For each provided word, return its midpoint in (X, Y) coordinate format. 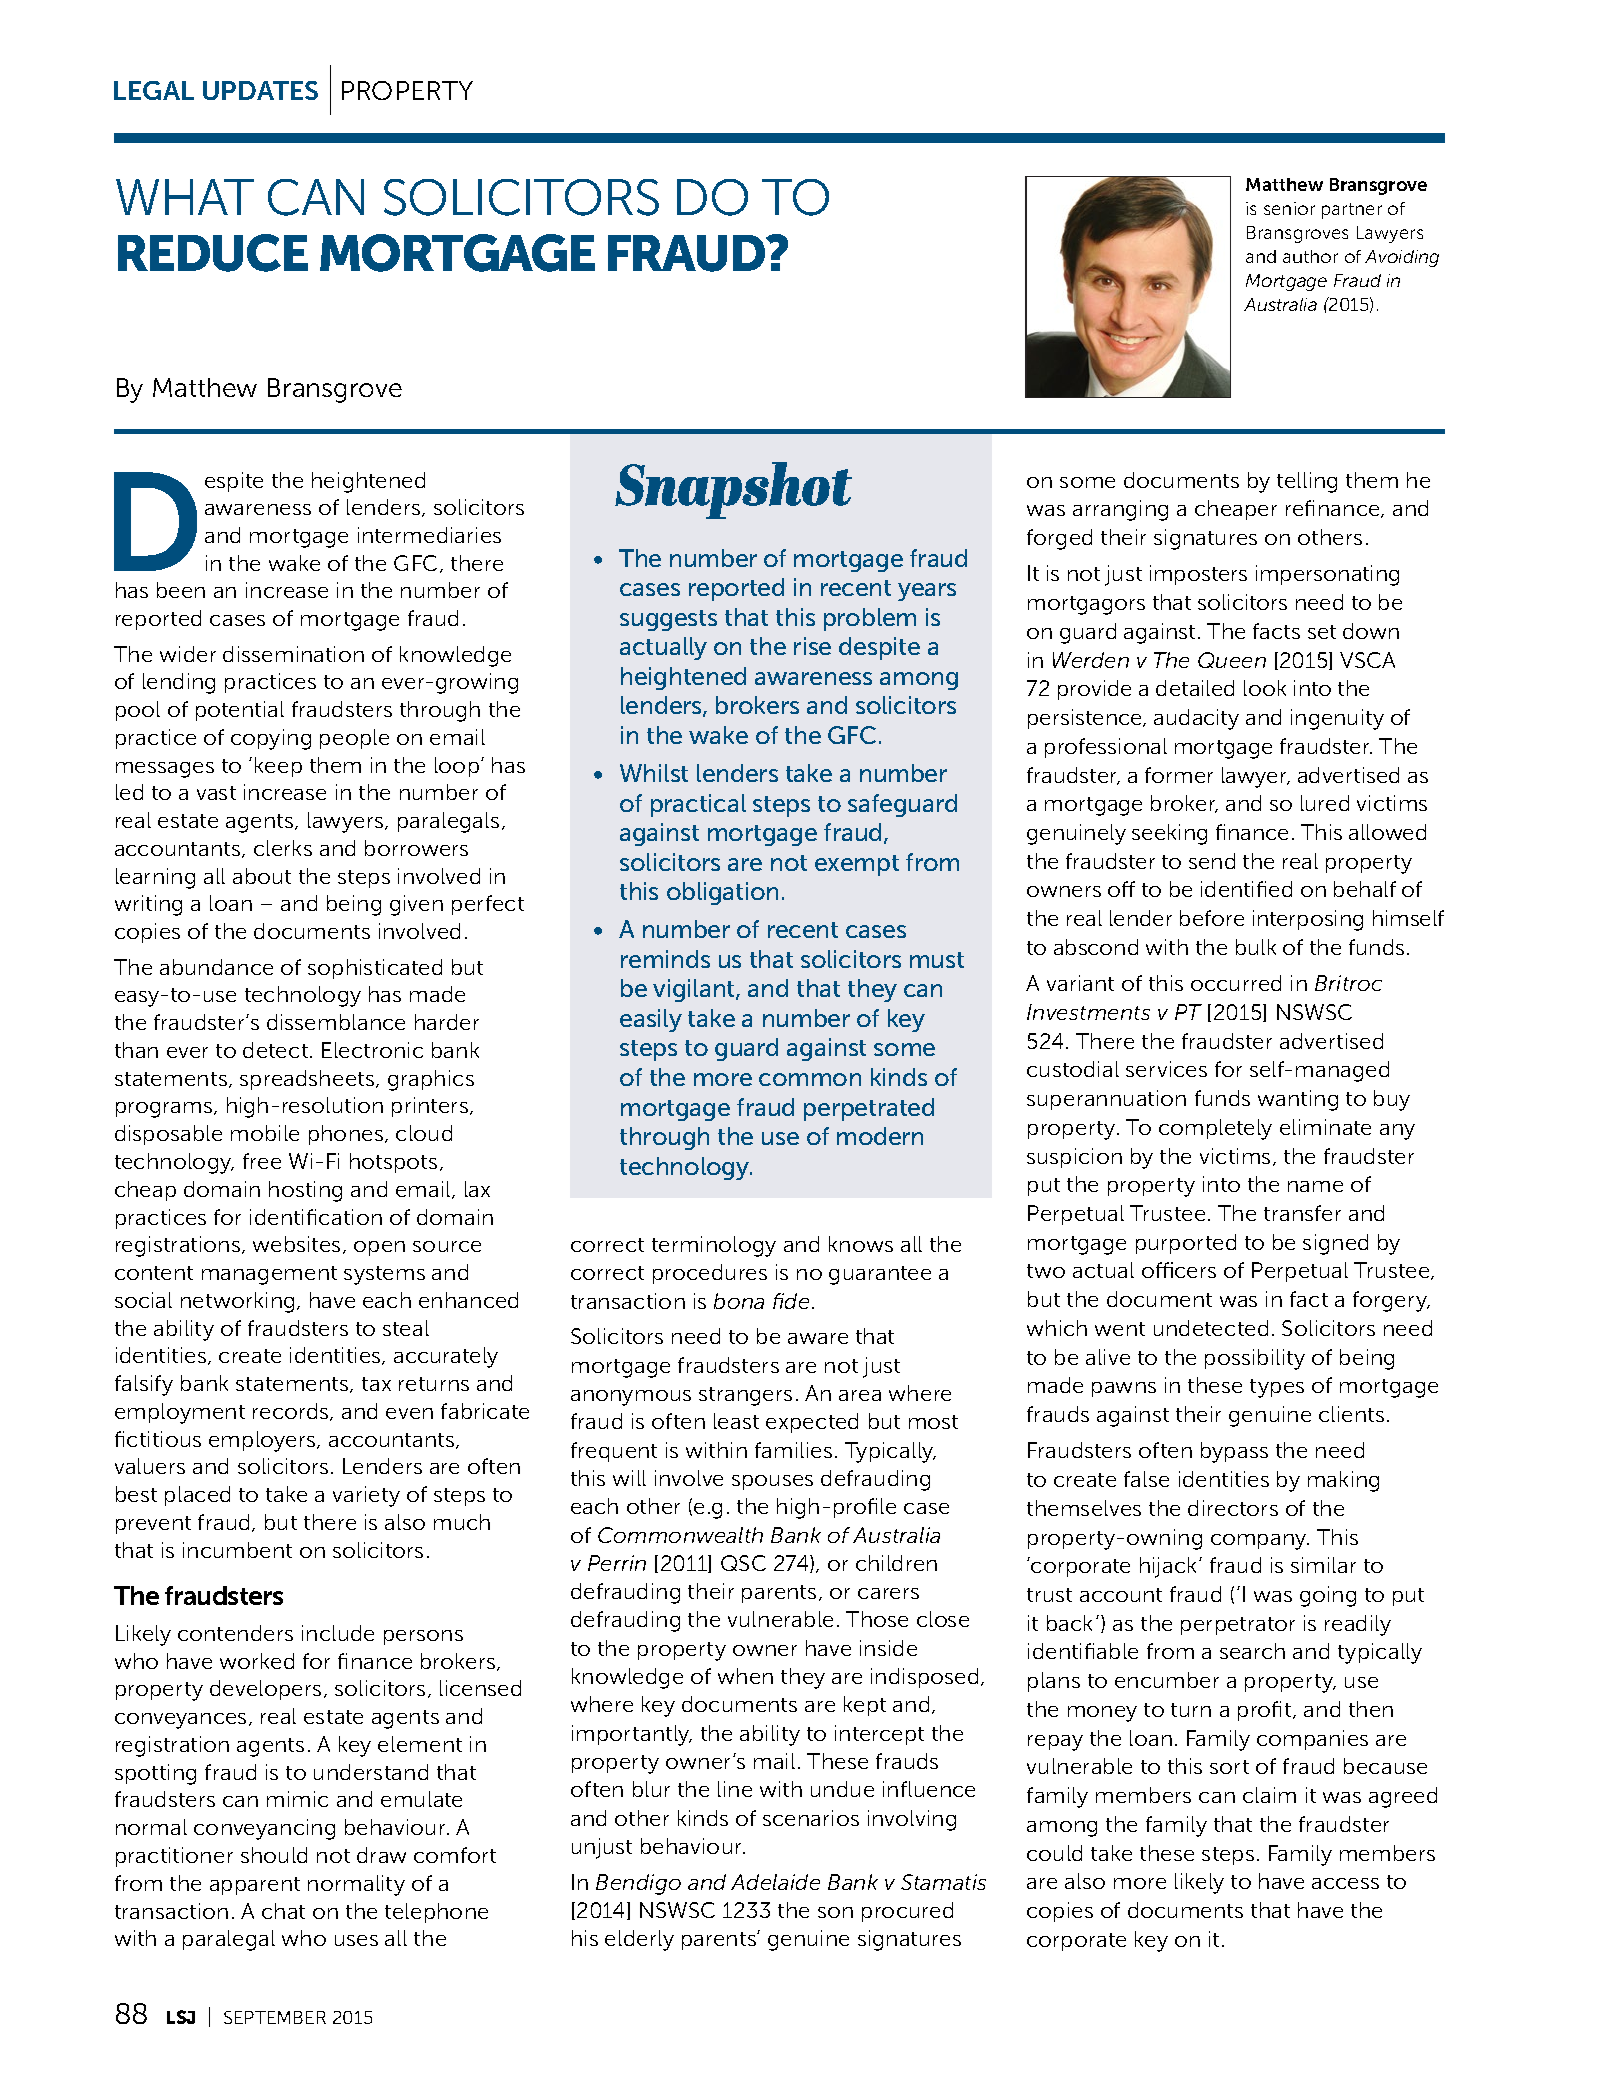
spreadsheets (308, 1080)
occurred (1236, 983)
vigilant (695, 990)
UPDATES (260, 90)
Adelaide (775, 1882)
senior (1289, 208)
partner (1352, 211)
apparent (255, 1886)
